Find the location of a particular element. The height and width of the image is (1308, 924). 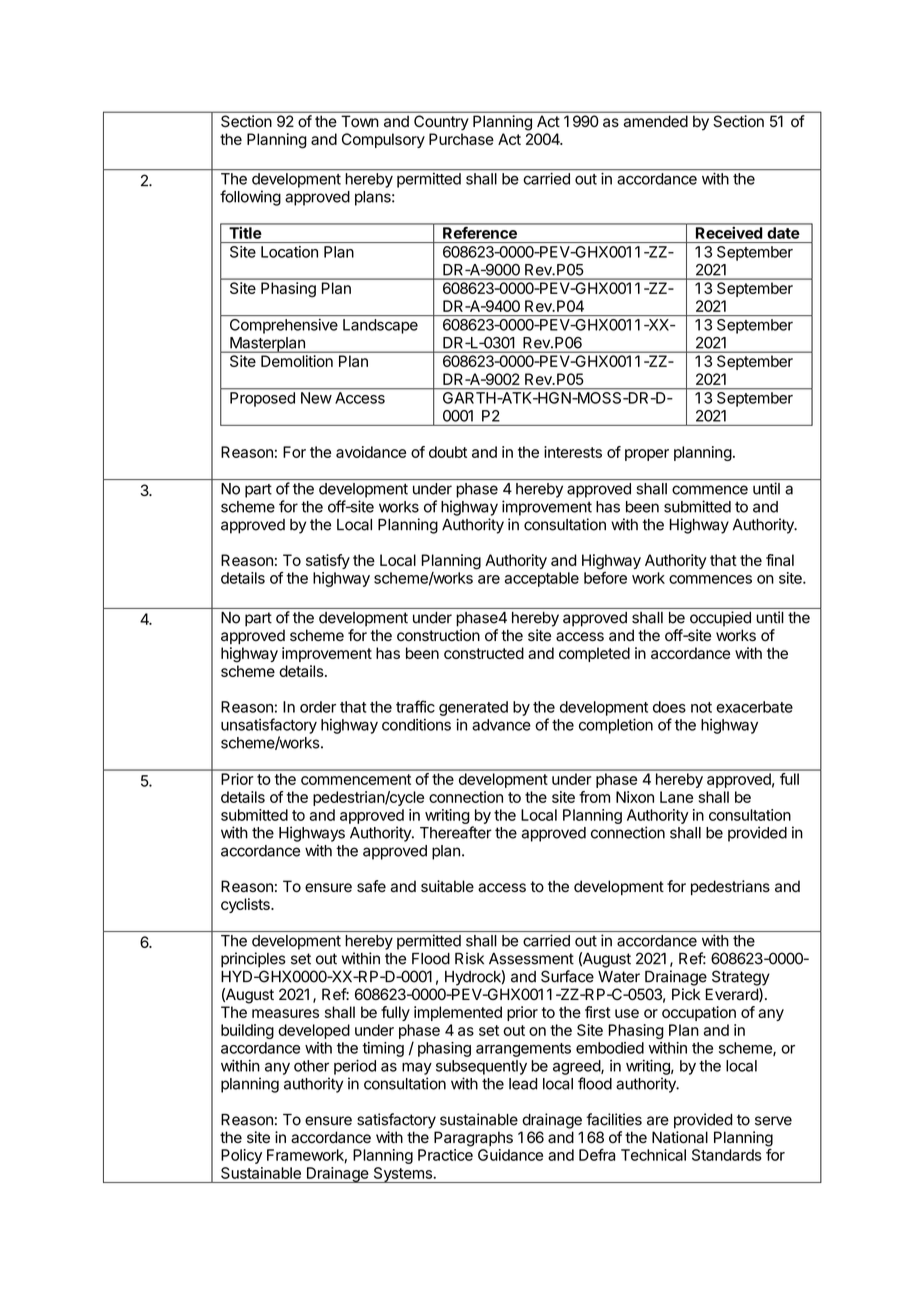

constructed is located at coordinates (484, 653).
